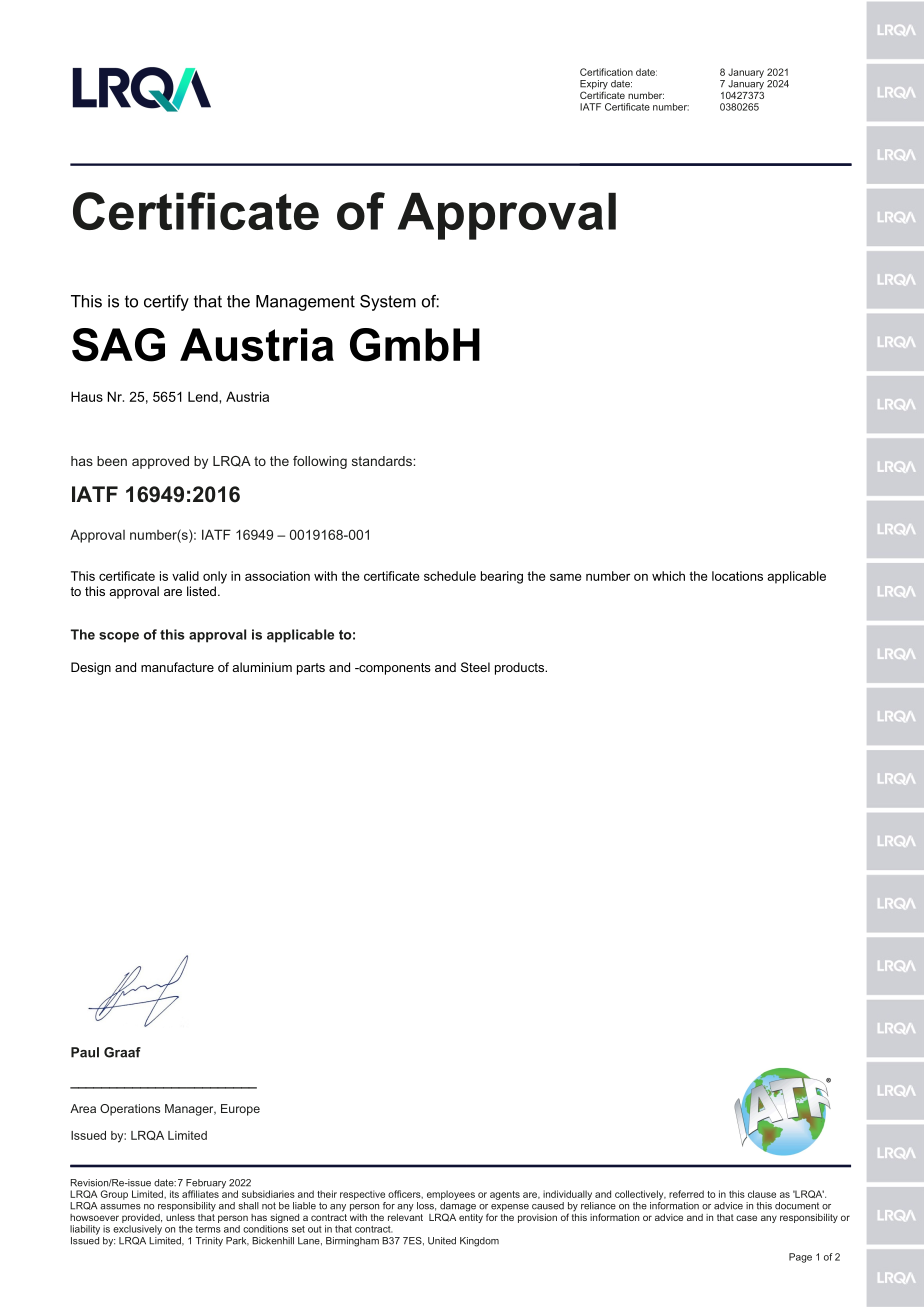 This page has height=1308, width=924. Describe the element at coordinates (177, 667) in the page. I see `manufacture` at that location.
